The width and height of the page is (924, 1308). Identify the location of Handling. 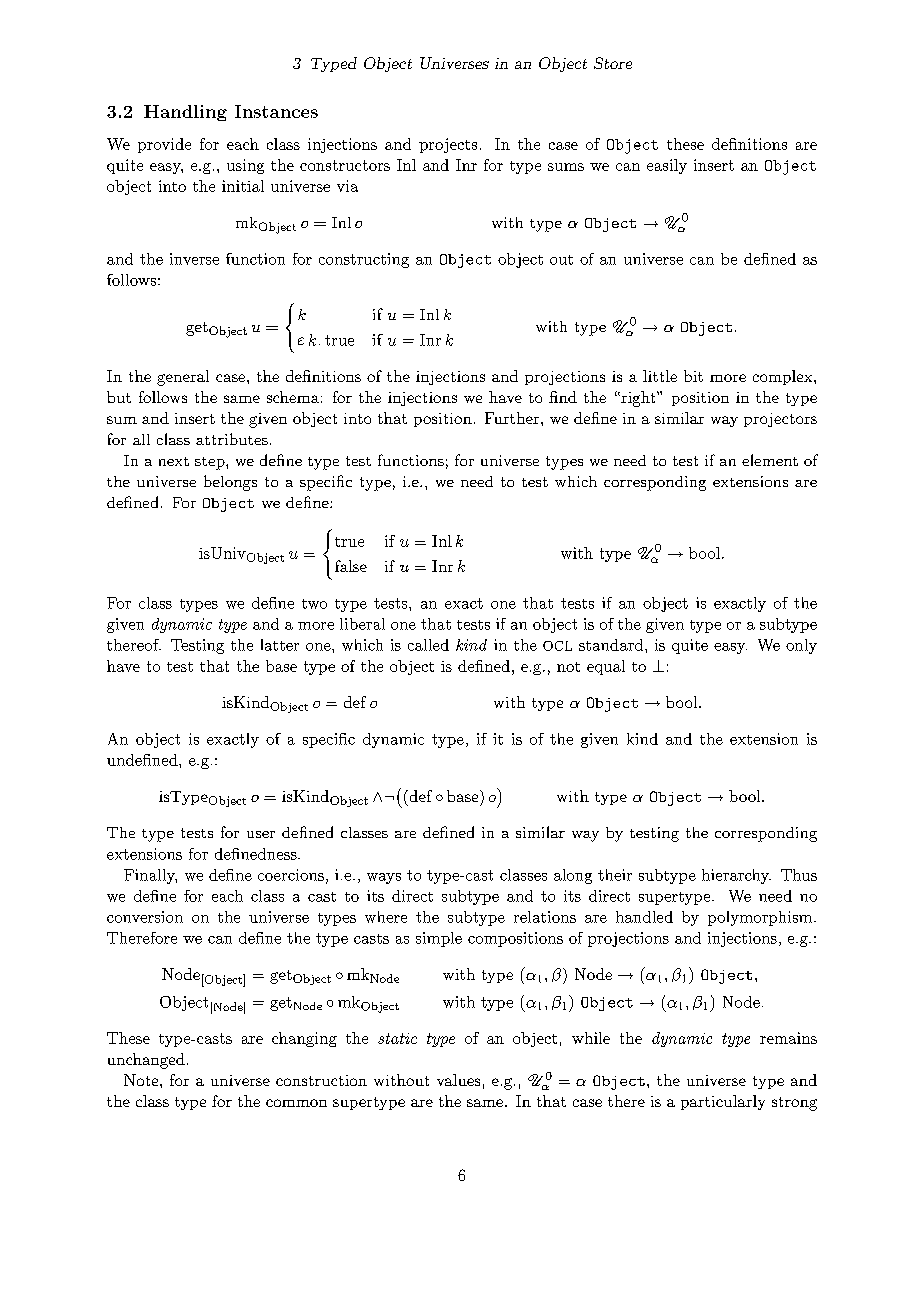
(185, 113).
